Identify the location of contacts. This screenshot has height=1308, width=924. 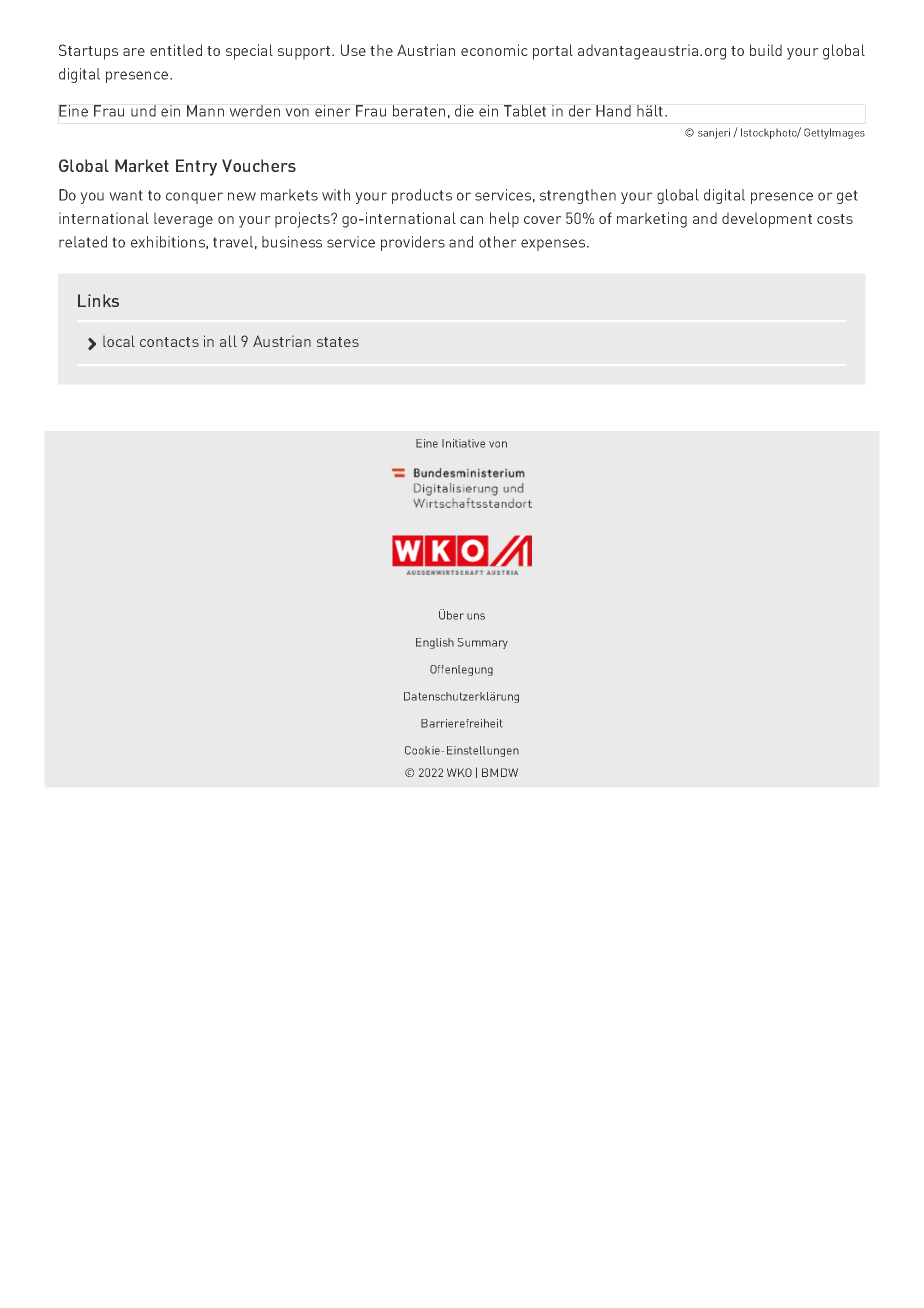
(169, 342).
